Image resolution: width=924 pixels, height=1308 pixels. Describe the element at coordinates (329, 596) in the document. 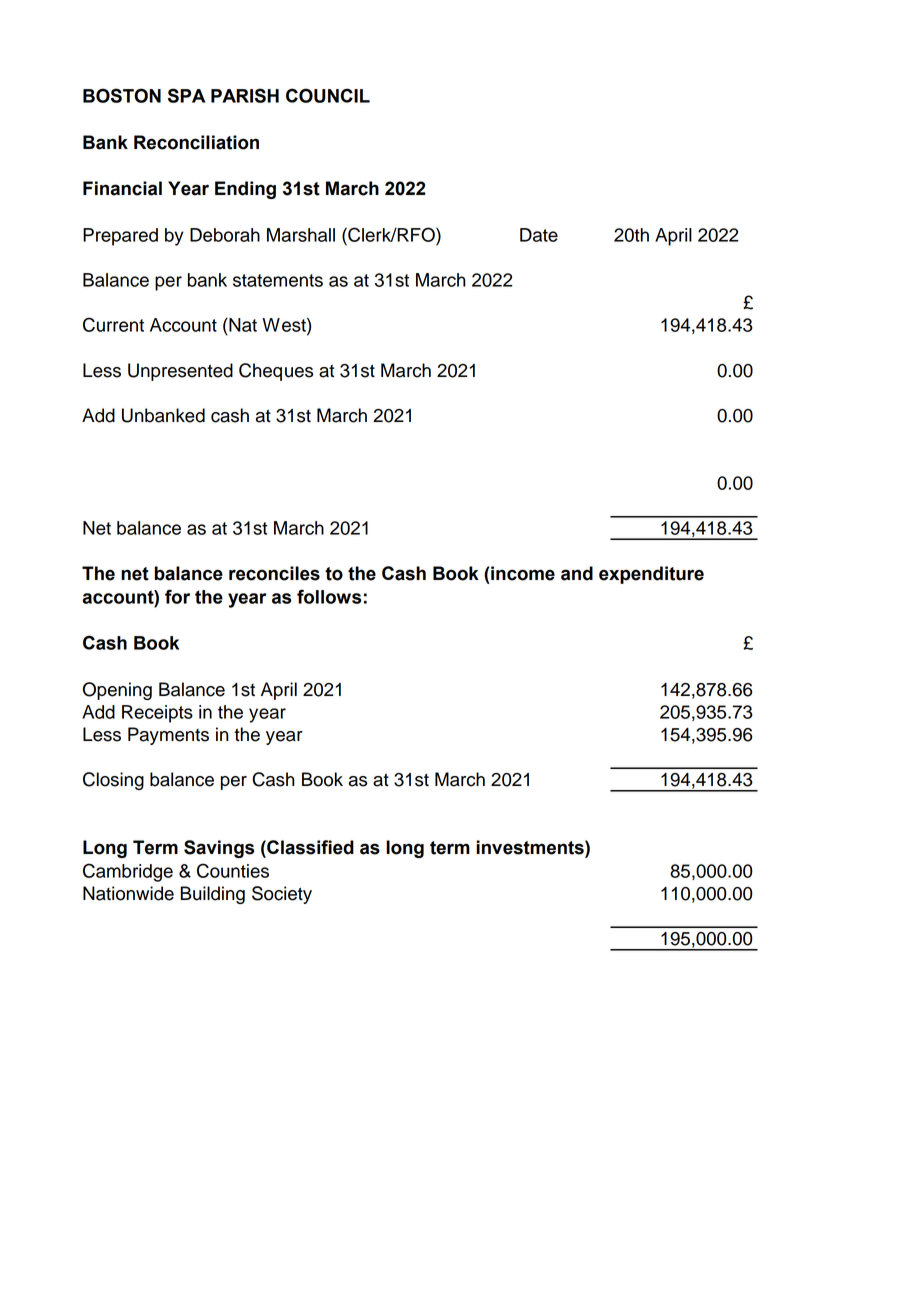

I see `follows` at that location.
